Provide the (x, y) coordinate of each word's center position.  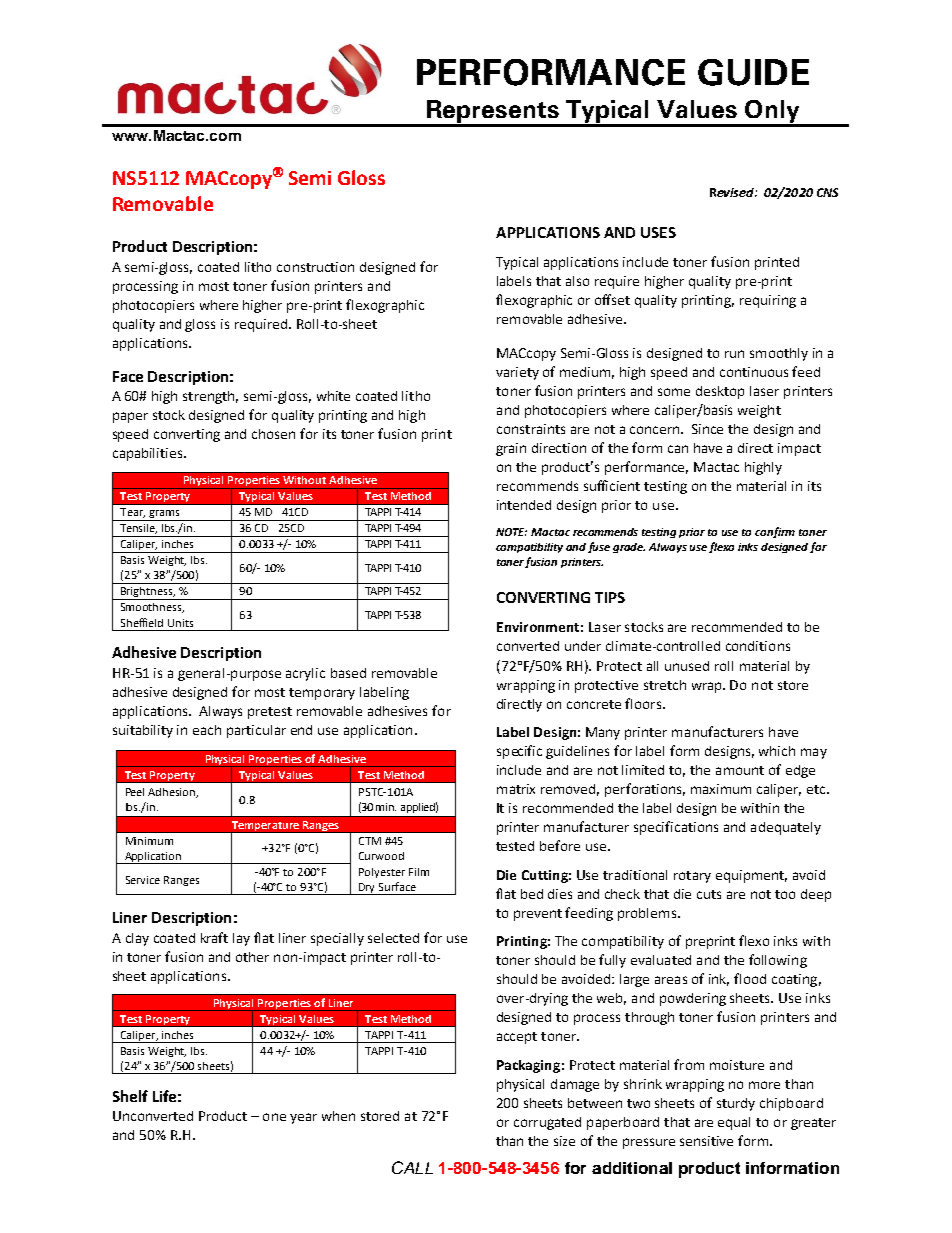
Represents (493, 113)
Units (180, 623)
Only (772, 113)
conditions (758, 646)
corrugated (547, 1123)
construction (315, 267)
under (583, 646)
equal (734, 1123)
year (303, 1118)
